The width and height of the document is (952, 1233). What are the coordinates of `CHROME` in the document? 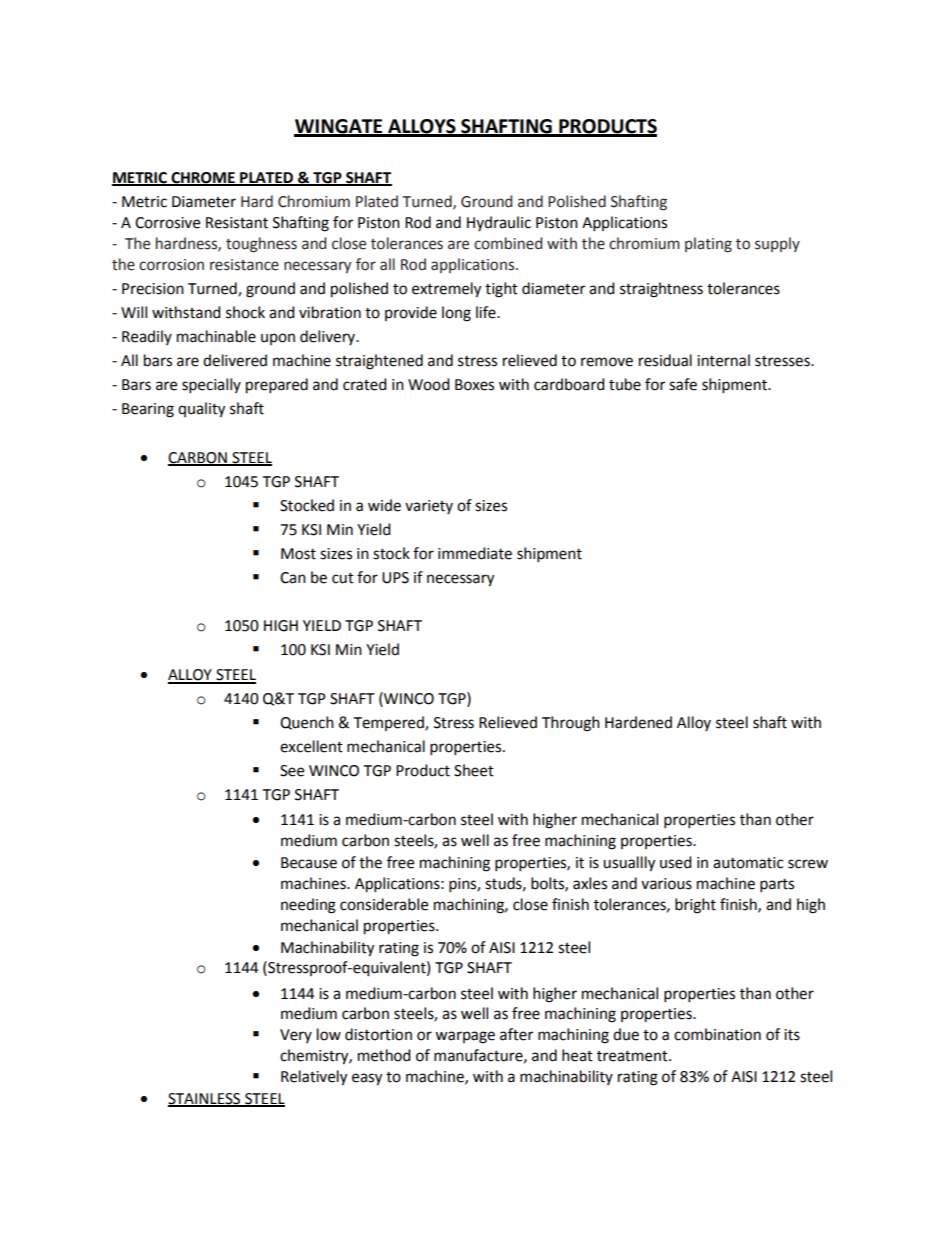 It's located at (203, 178).
